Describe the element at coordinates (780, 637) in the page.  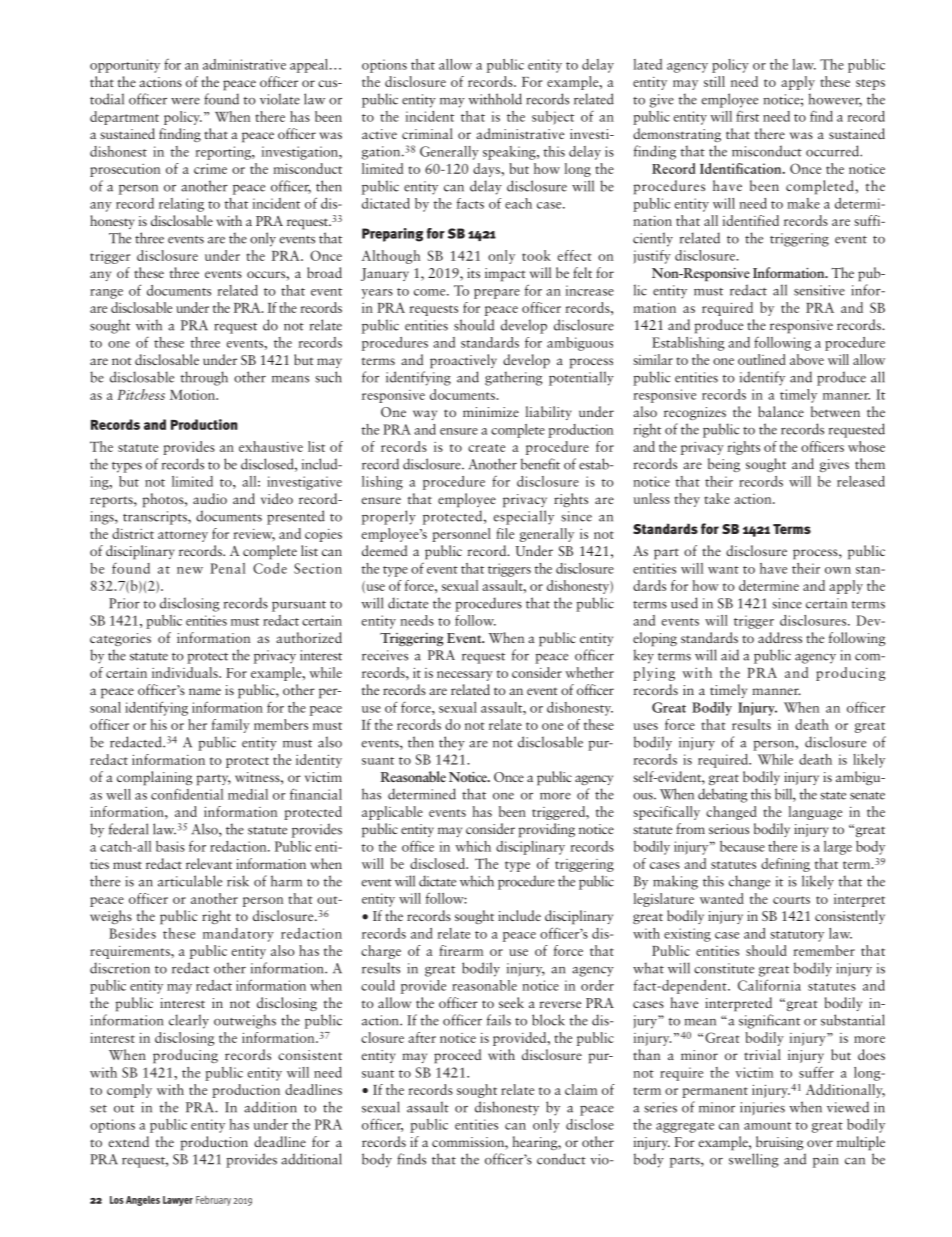
I see `address` at that location.
